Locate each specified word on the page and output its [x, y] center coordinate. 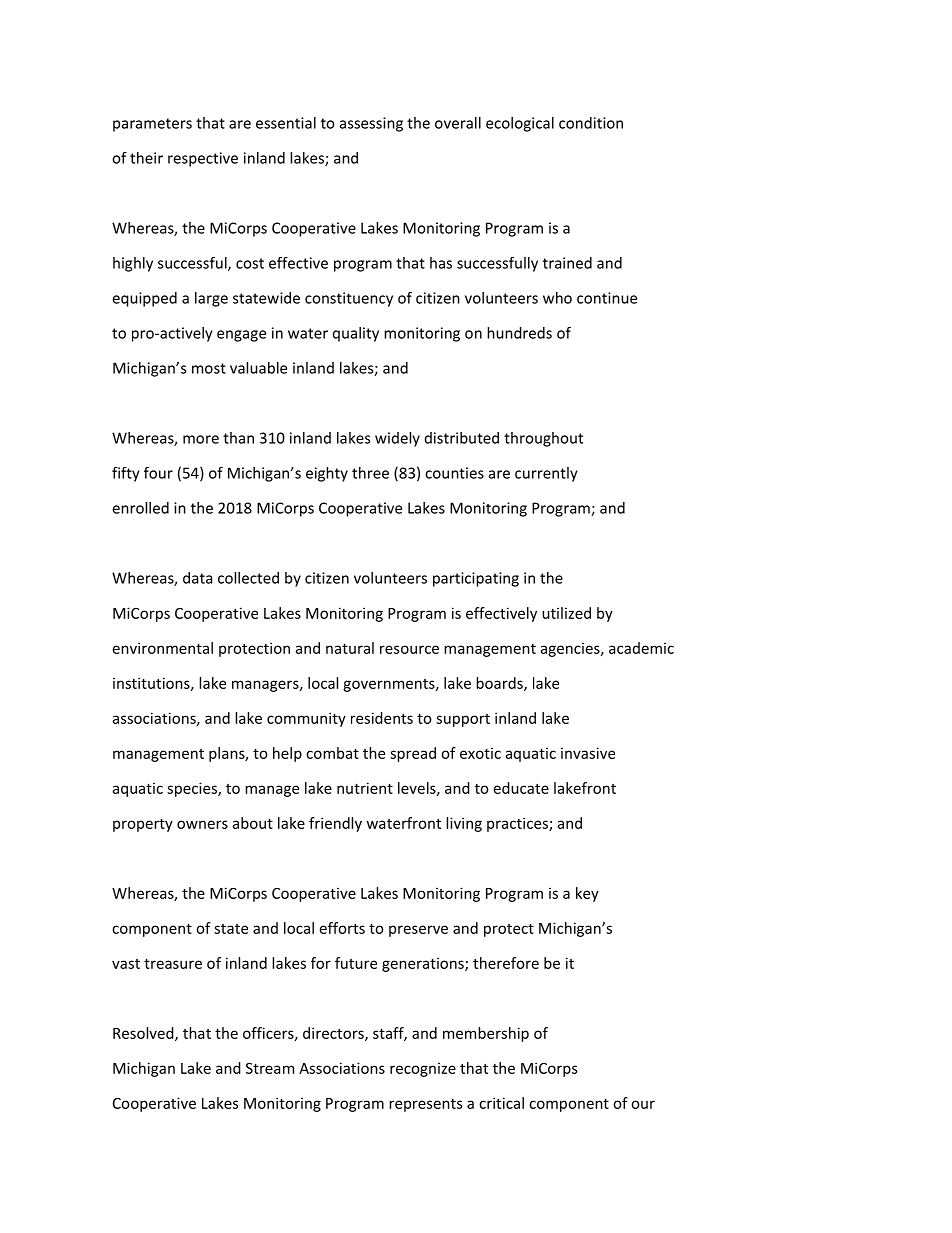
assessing [371, 124]
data [197, 578]
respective [203, 159]
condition [591, 123]
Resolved [144, 1034]
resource [409, 649]
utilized [566, 613]
